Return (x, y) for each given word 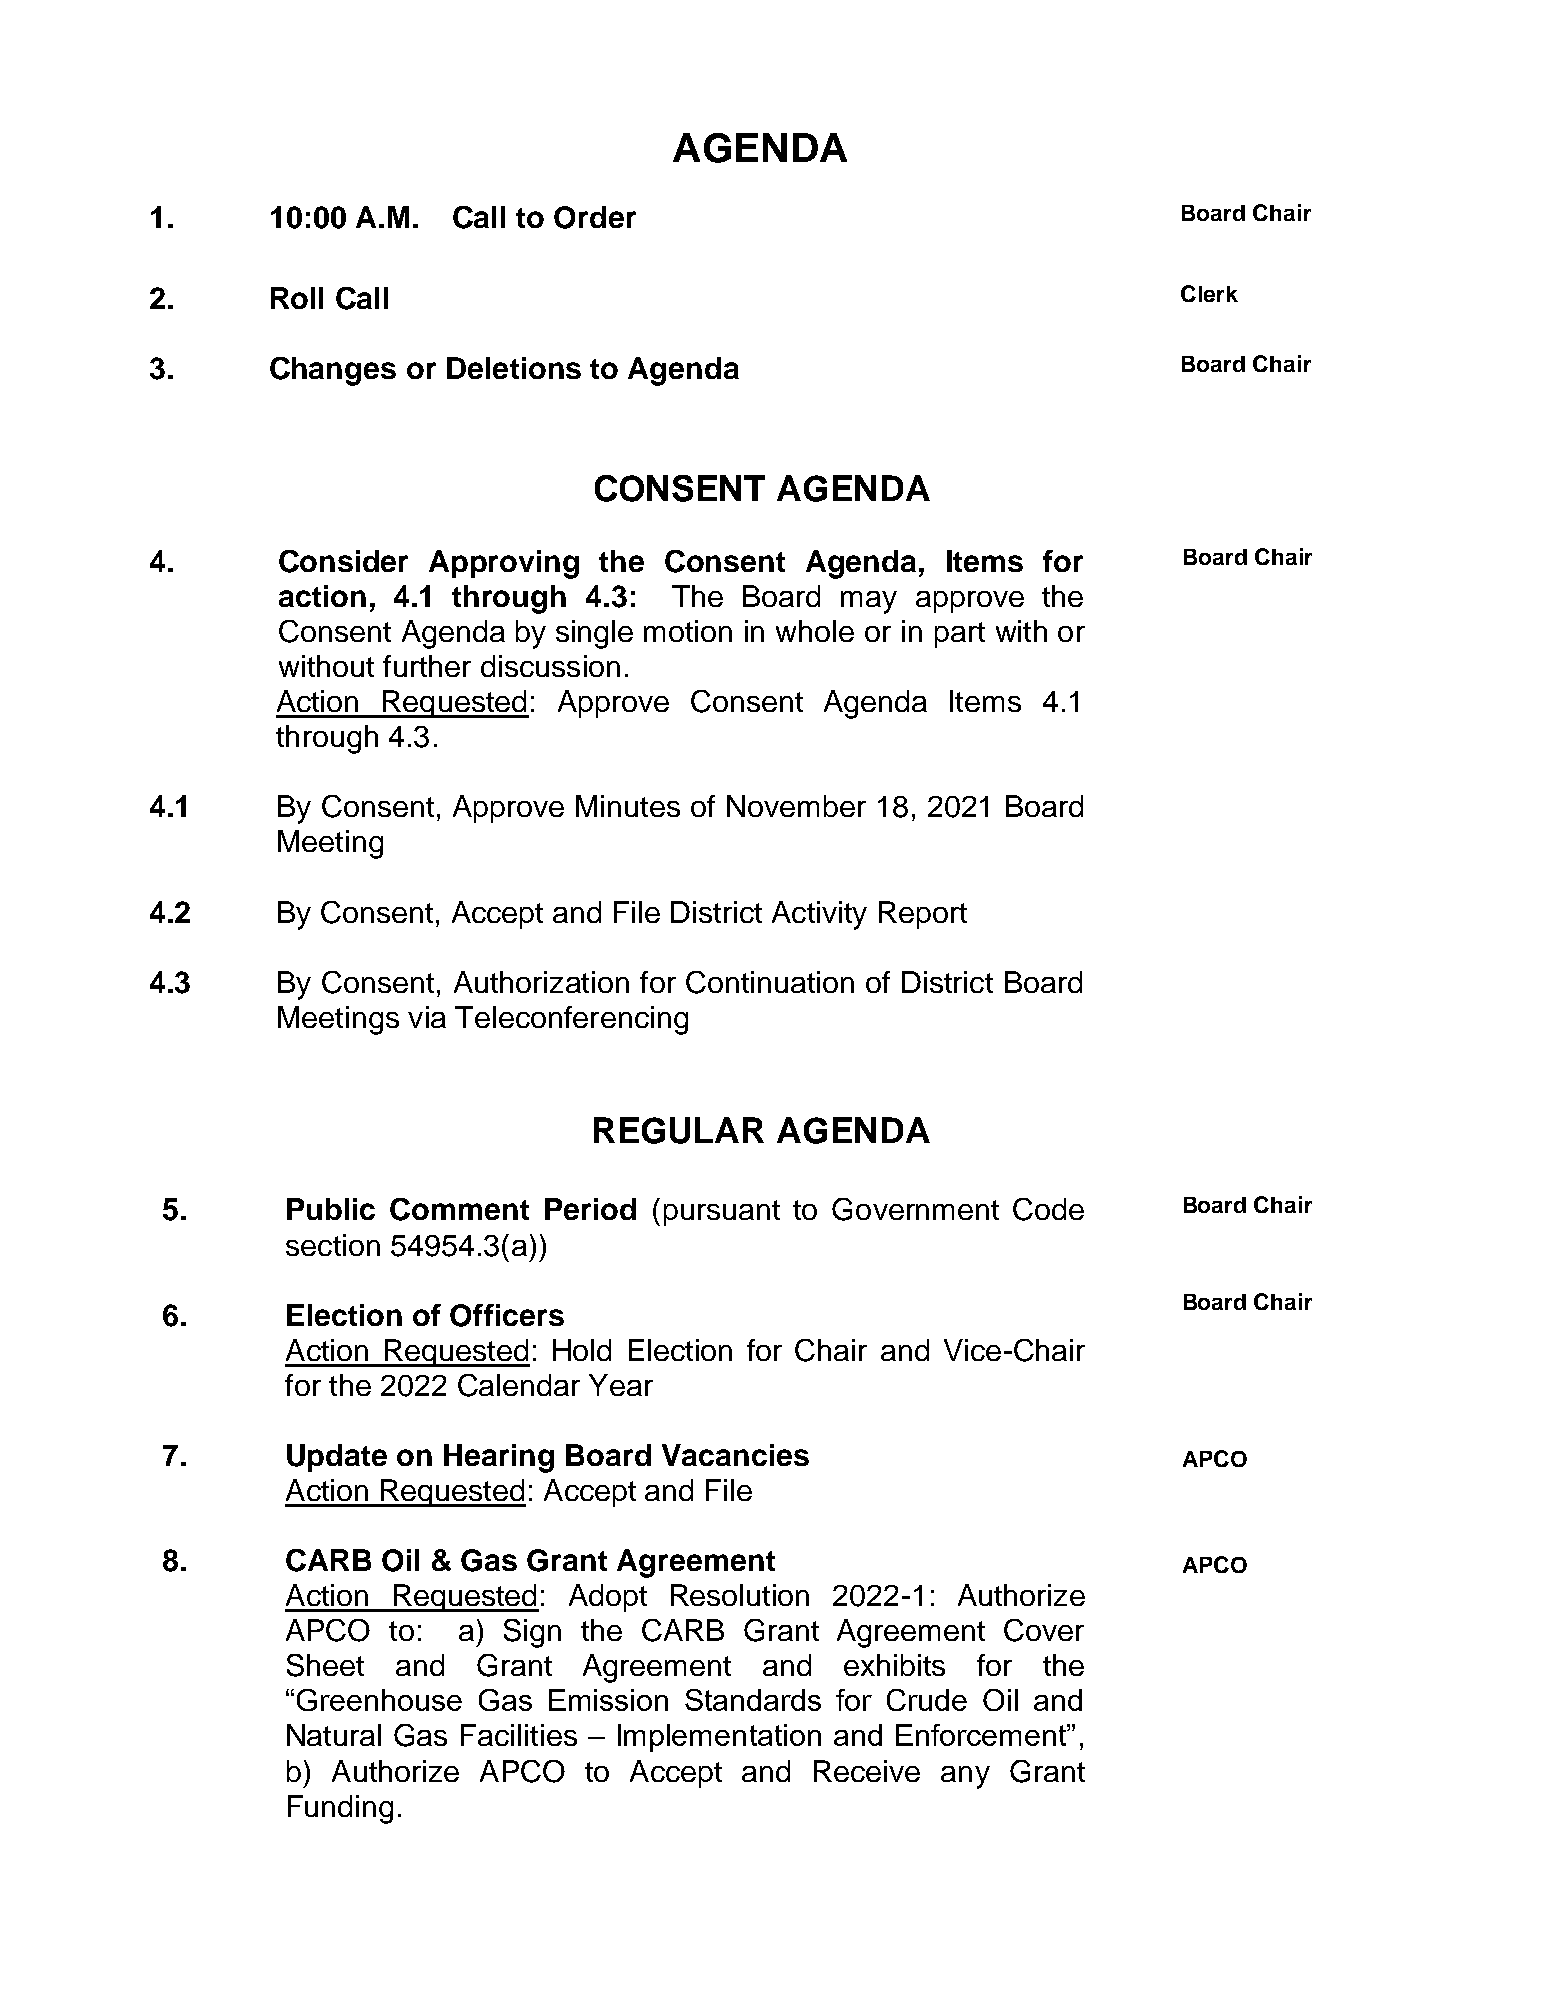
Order (595, 217)
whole (815, 631)
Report (923, 915)
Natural (334, 1735)
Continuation (770, 982)
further (427, 666)
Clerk (1209, 293)
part (960, 635)
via (427, 1017)
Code (1048, 1209)
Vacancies (735, 1455)
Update (337, 1458)
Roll (297, 298)
